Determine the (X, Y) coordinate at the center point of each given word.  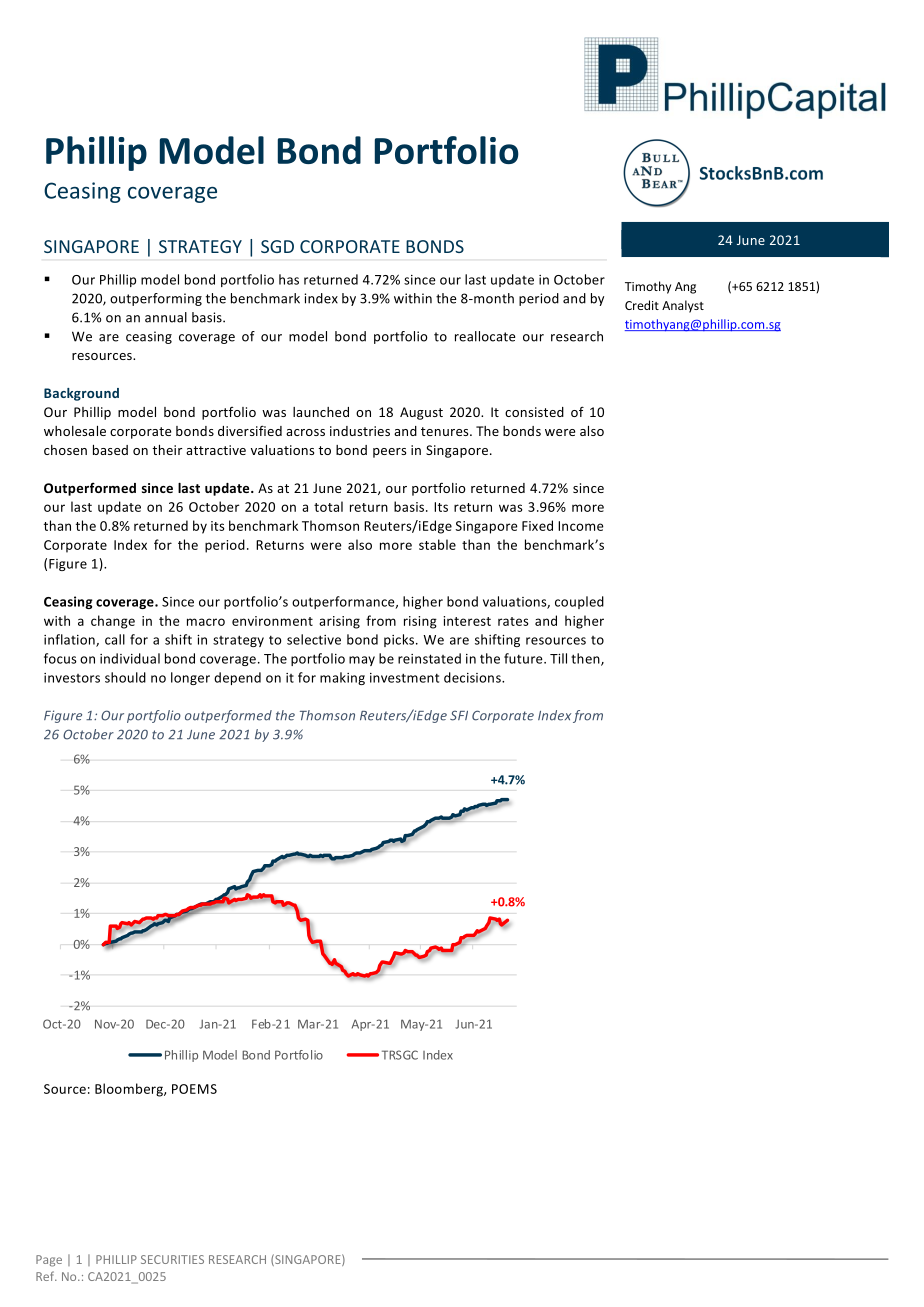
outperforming (156, 299)
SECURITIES (172, 1259)
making (342, 678)
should (125, 677)
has (289, 279)
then (586, 659)
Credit (642, 305)
